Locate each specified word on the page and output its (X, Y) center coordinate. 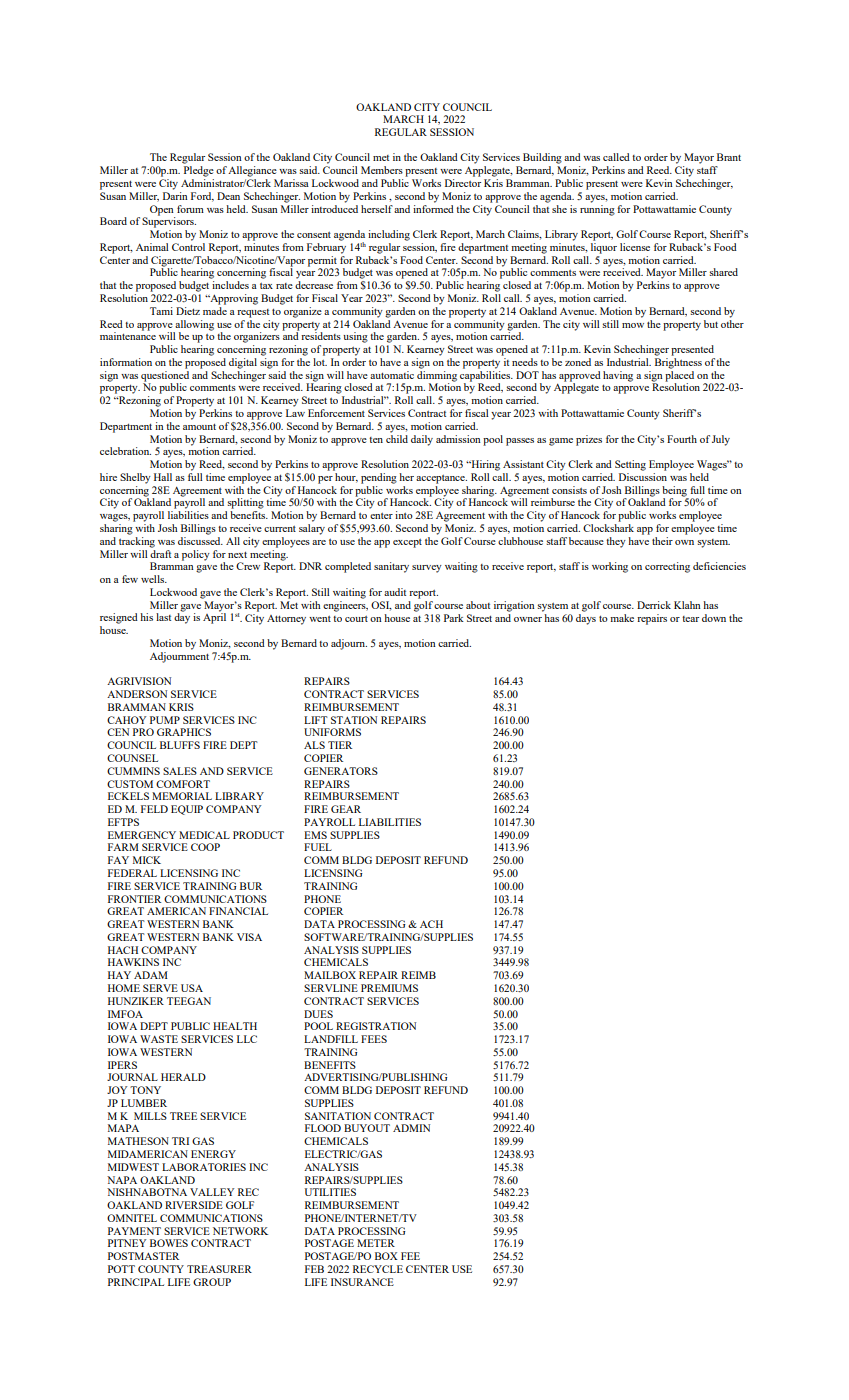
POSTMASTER (143, 1256)
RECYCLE (378, 1269)
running (597, 209)
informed (433, 207)
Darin (175, 196)
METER (376, 1243)
